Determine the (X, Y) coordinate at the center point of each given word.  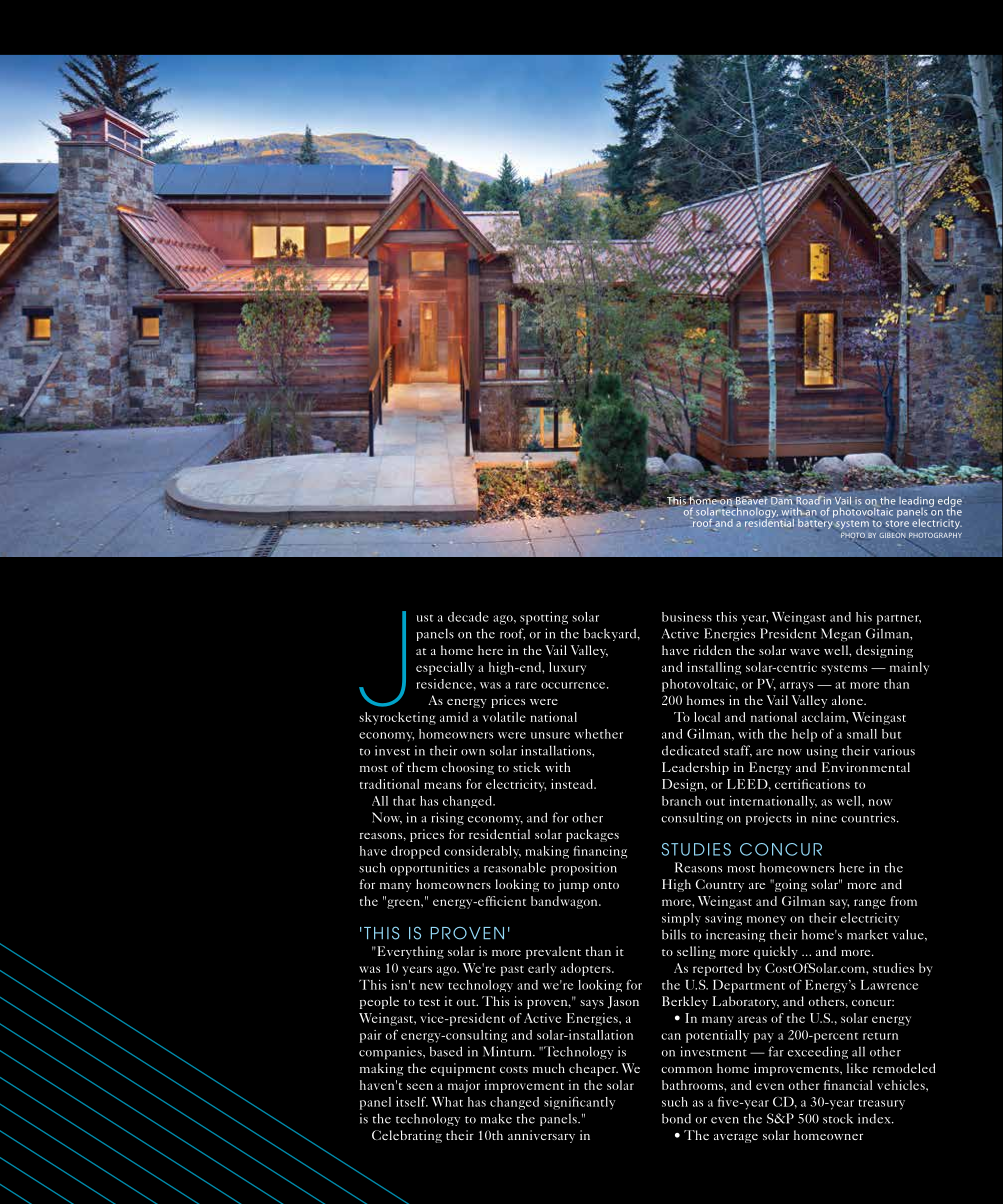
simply (681, 919)
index (875, 1118)
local (707, 717)
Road (809, 499)
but (891, 734)
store (897, 523)
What (447, 1102)
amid (454, 717)
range (870, 904)
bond (676, 1118)
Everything (409, 952)
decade (468, 617)
